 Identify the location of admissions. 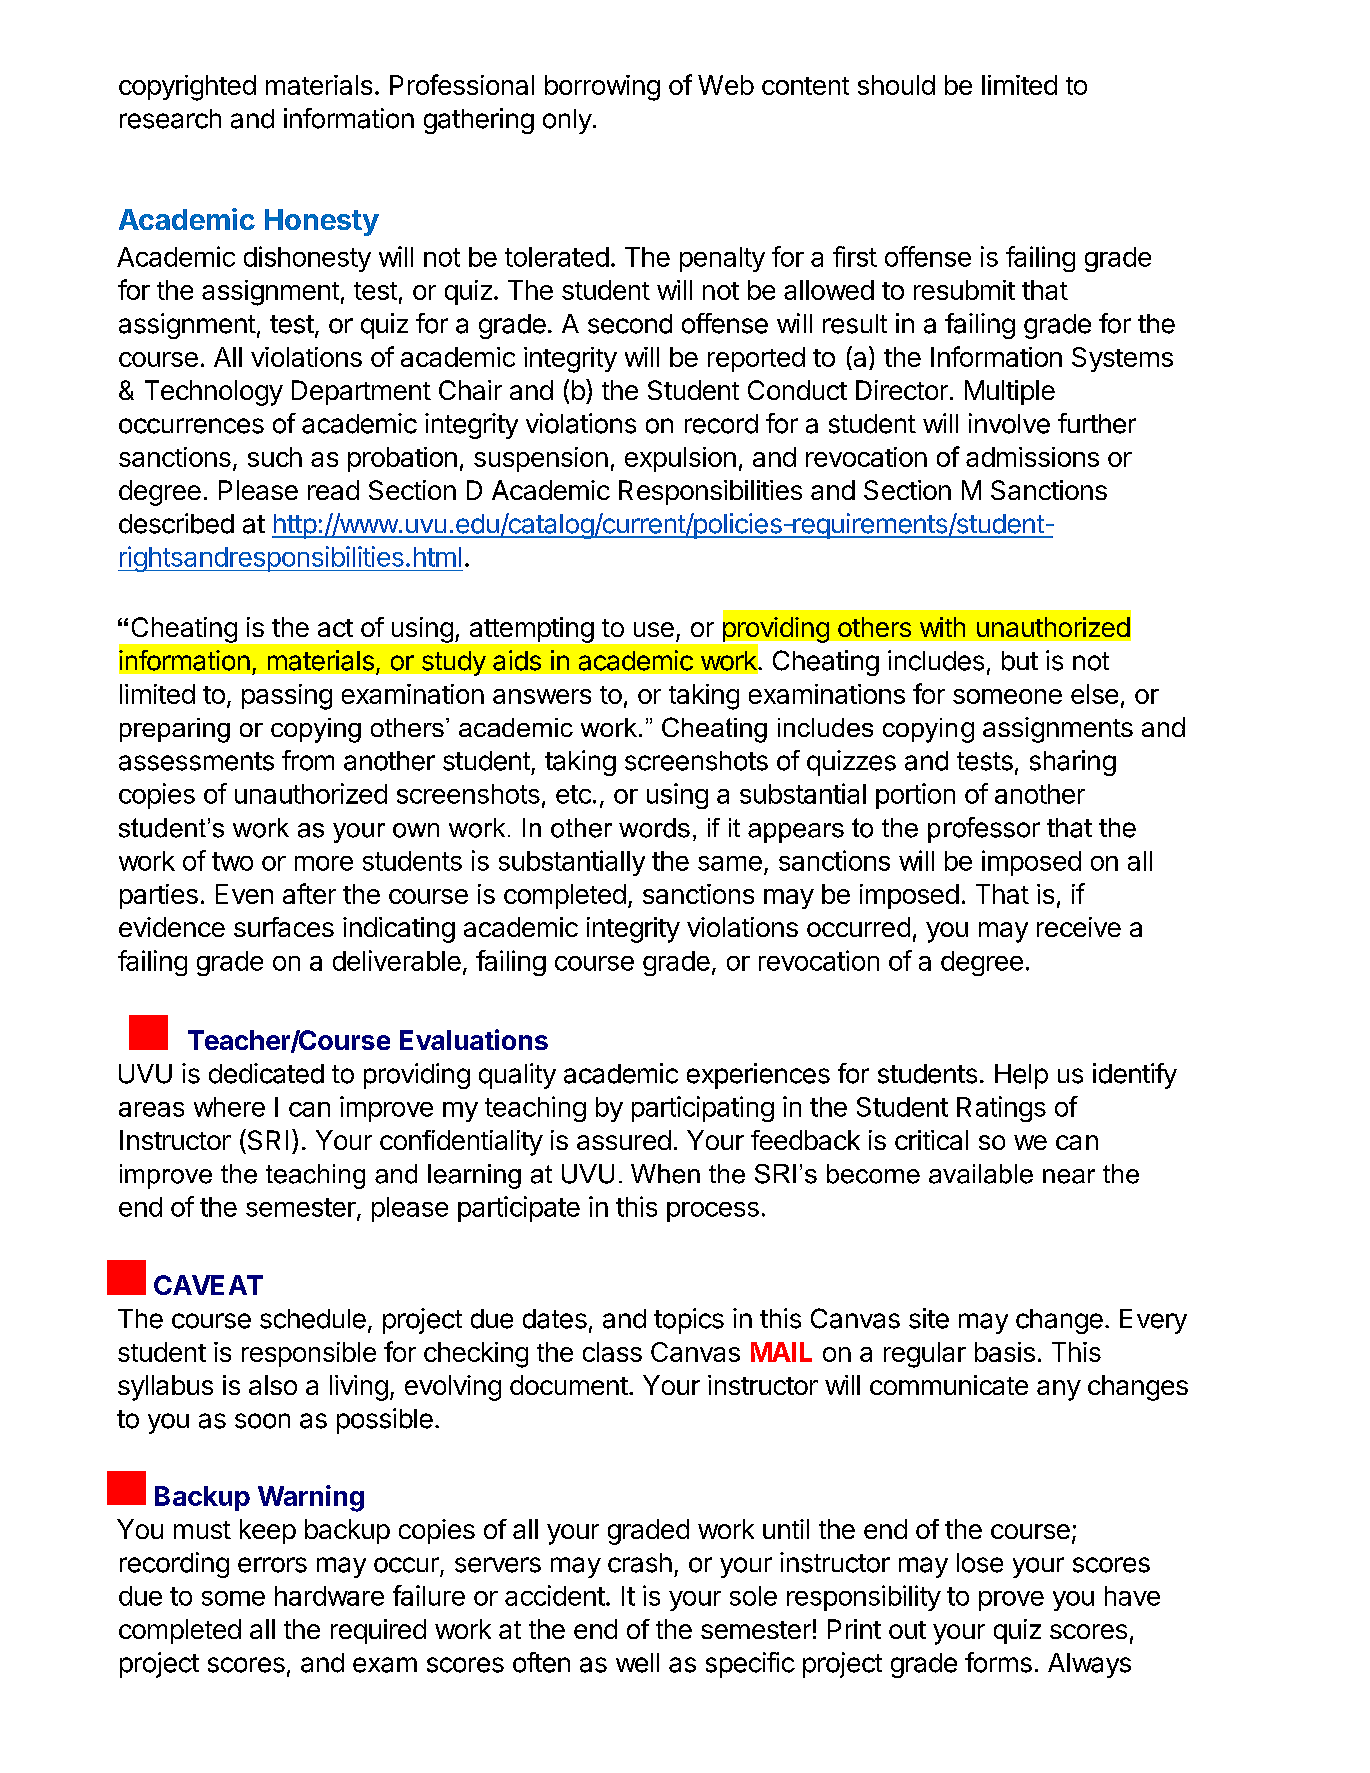
(1032, 457).
